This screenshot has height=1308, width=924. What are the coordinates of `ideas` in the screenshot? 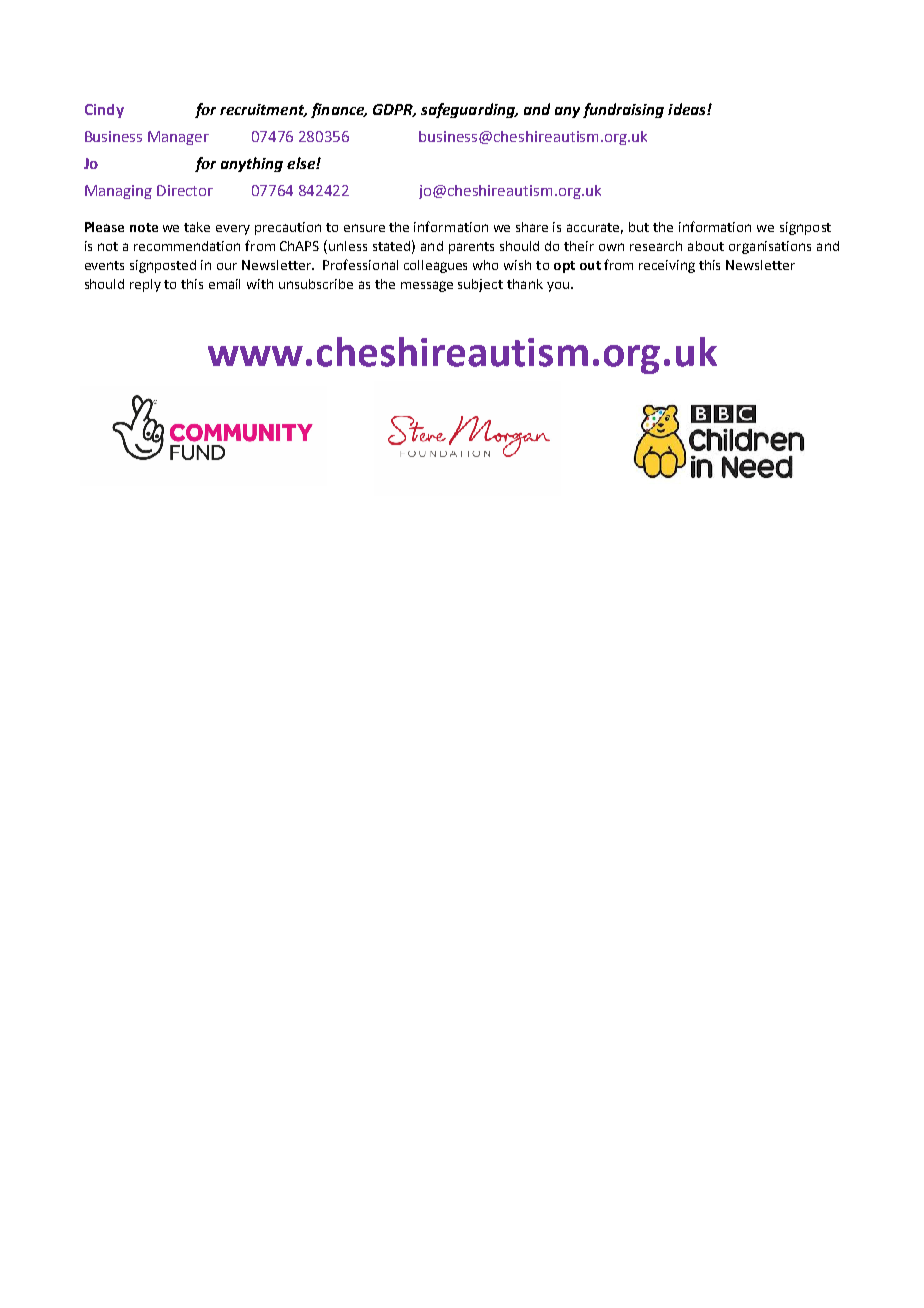 It's located at (688, 109).
